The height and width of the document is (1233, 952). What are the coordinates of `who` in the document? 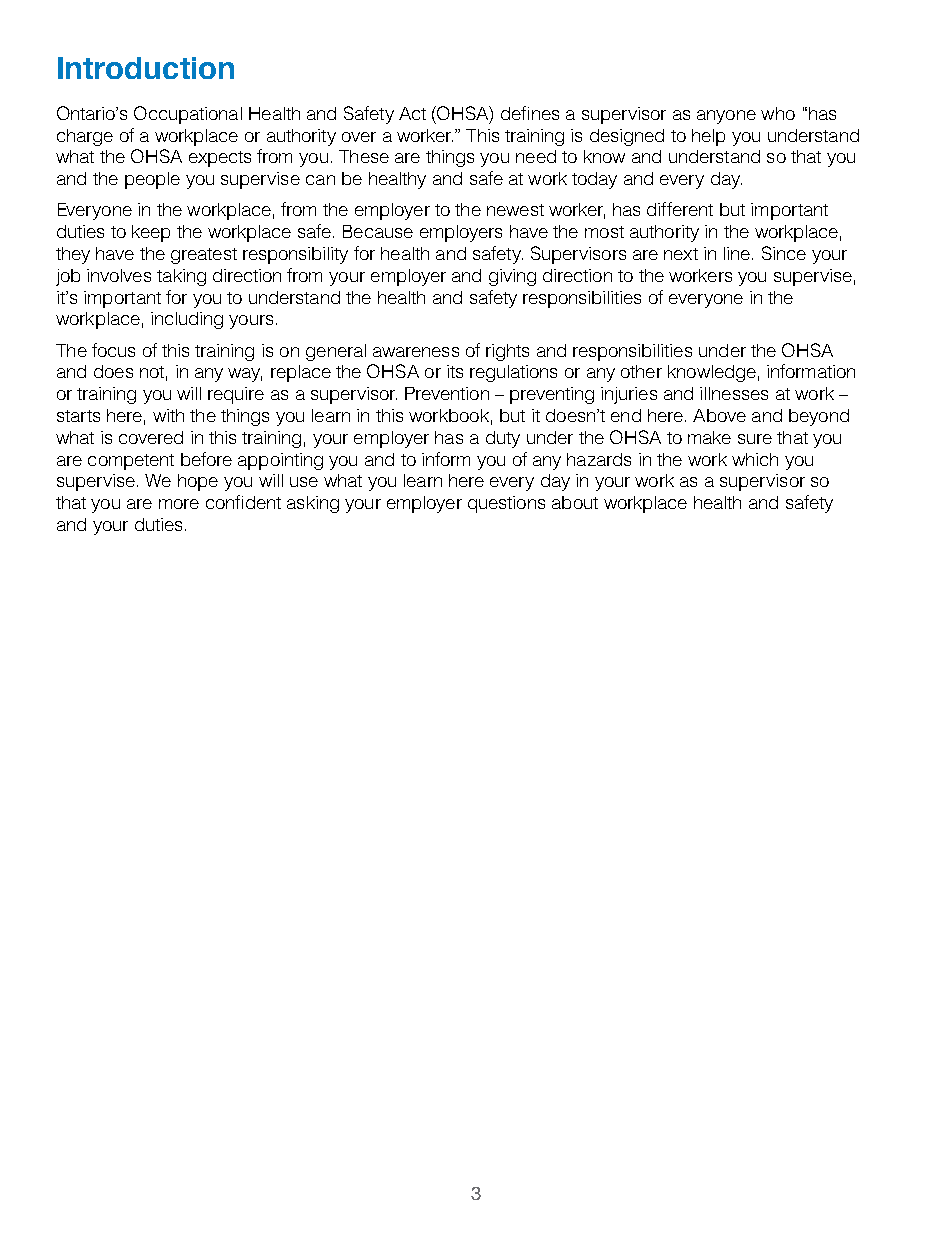 It's located at (778, 113).
